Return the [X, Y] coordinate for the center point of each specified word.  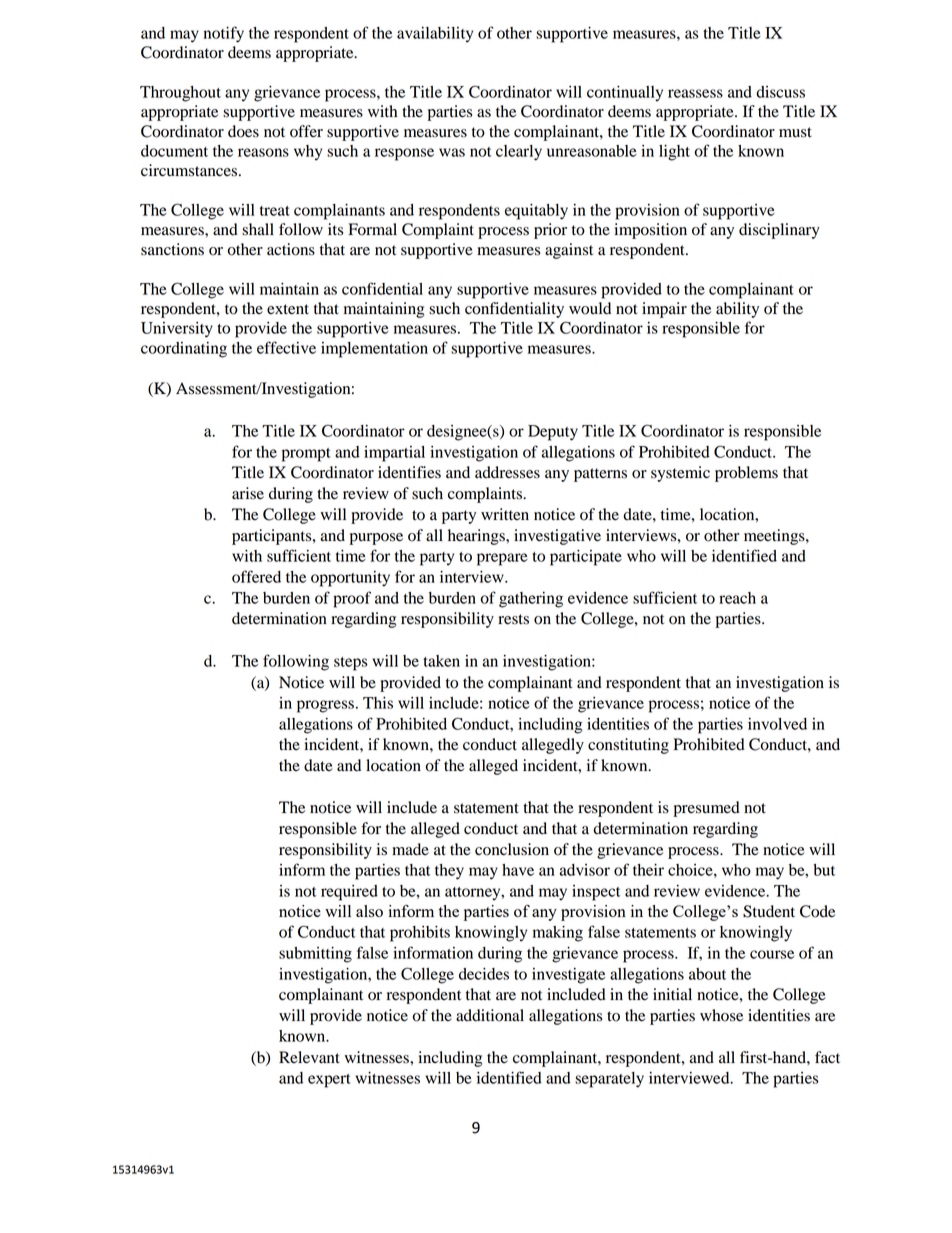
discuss [780, 92]
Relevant [309, 1057]
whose [721, 1015]
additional [490, 1015]
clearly [519, 153]
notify [224, 34]
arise [248, 493]
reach [737, 598]
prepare [502, 559]
